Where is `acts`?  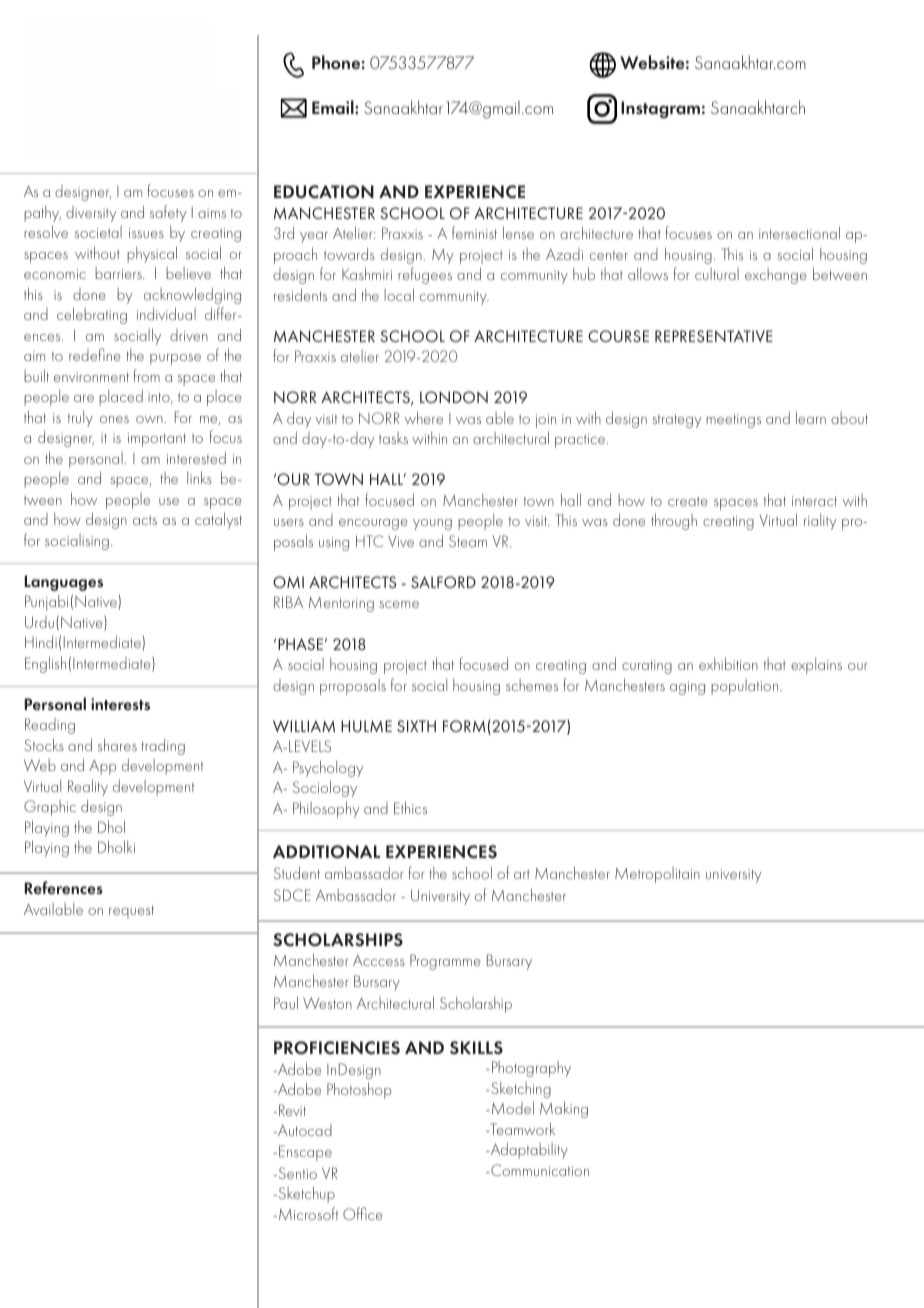
acts is located at coordinates (145, 520).
